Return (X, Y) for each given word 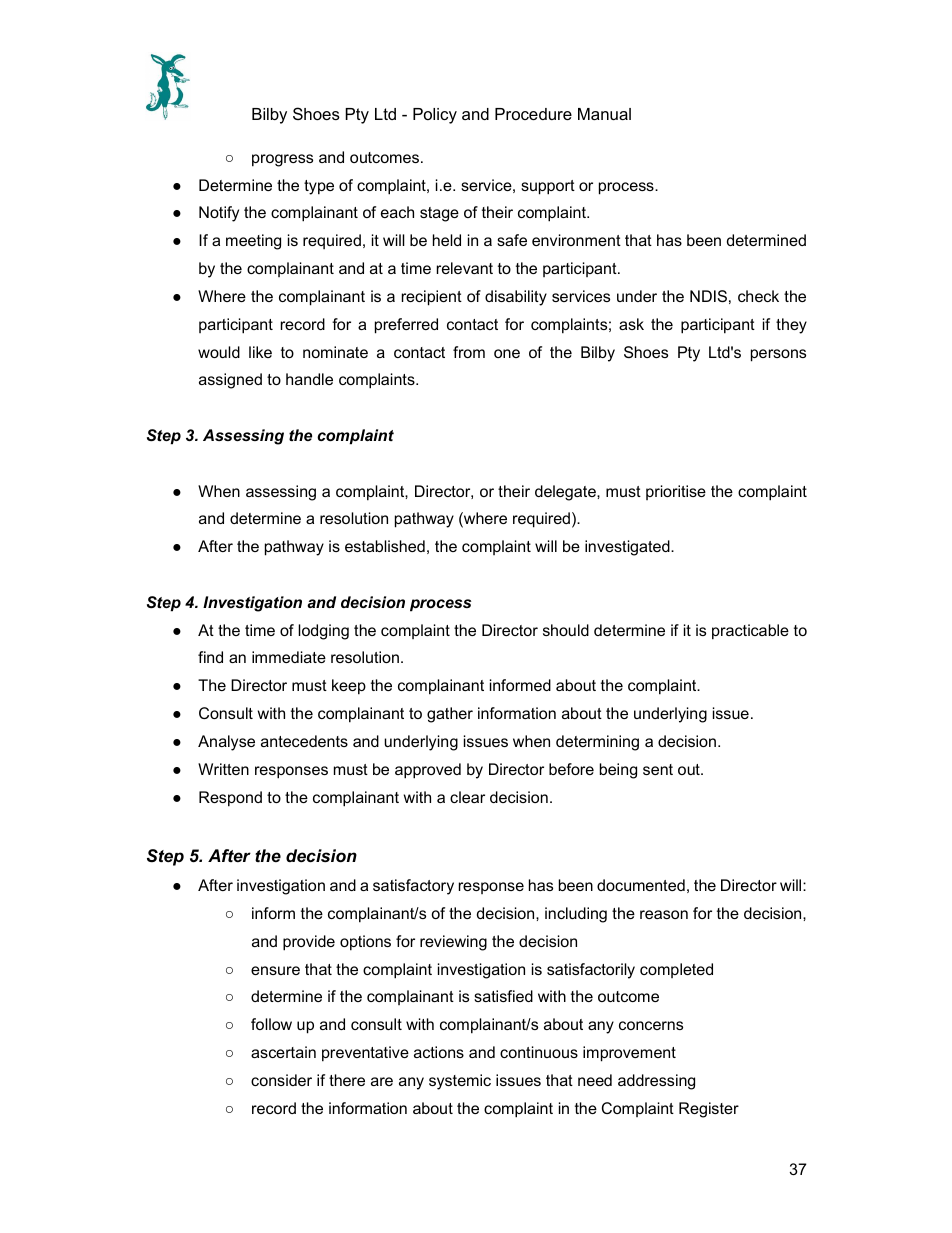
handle (309, 379)
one (507, 353)
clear (467, 797)
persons (778, 355)
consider (281, 1080)
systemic (460, 1082)
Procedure (533, 114)
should (566, 630)
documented (641, 885)
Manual (604, 114)
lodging (323, 632)
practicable (750, 632)
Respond (230, 799)
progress (282, 160)
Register (709, 1110)
